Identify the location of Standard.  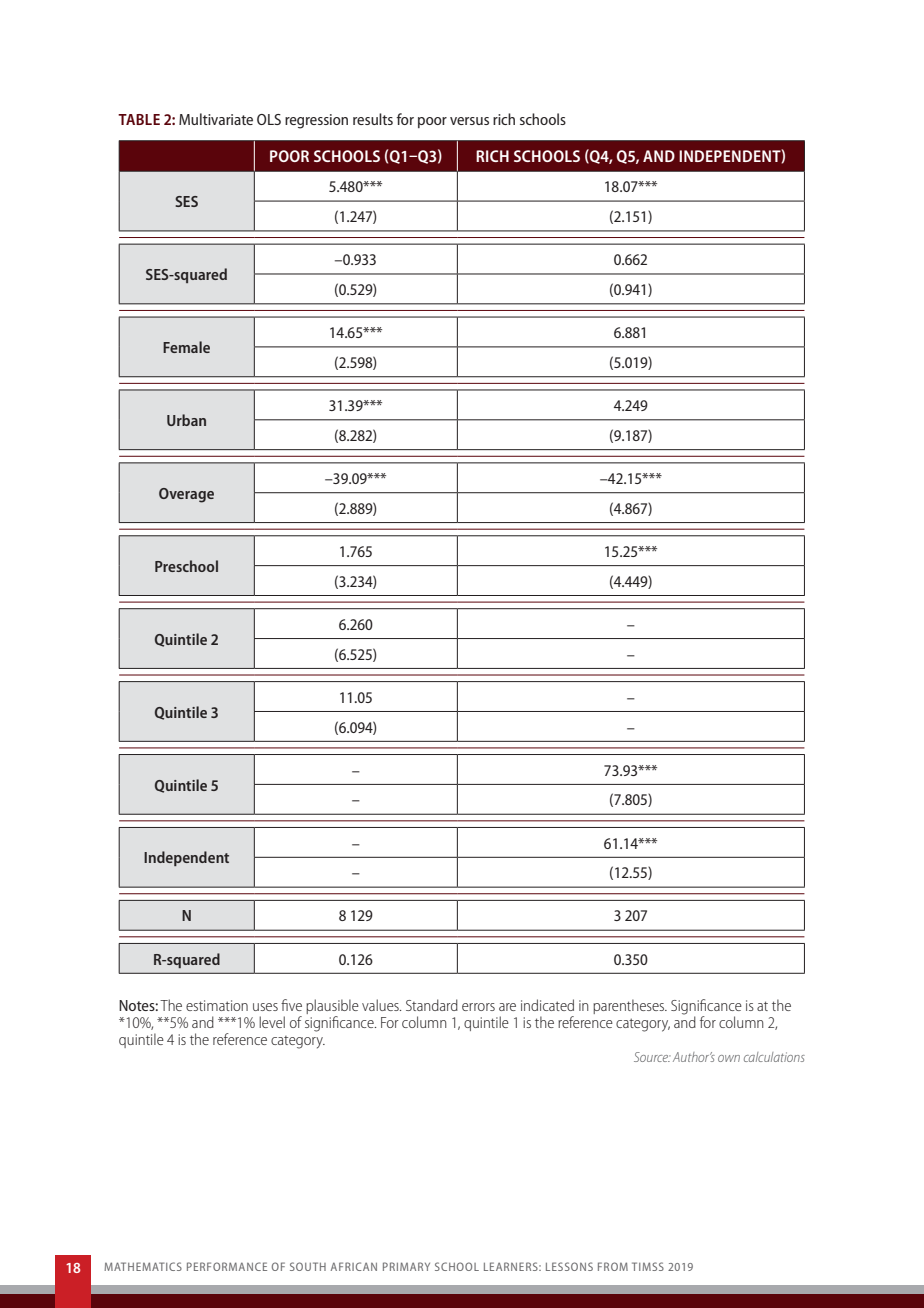
(432, 1005).
